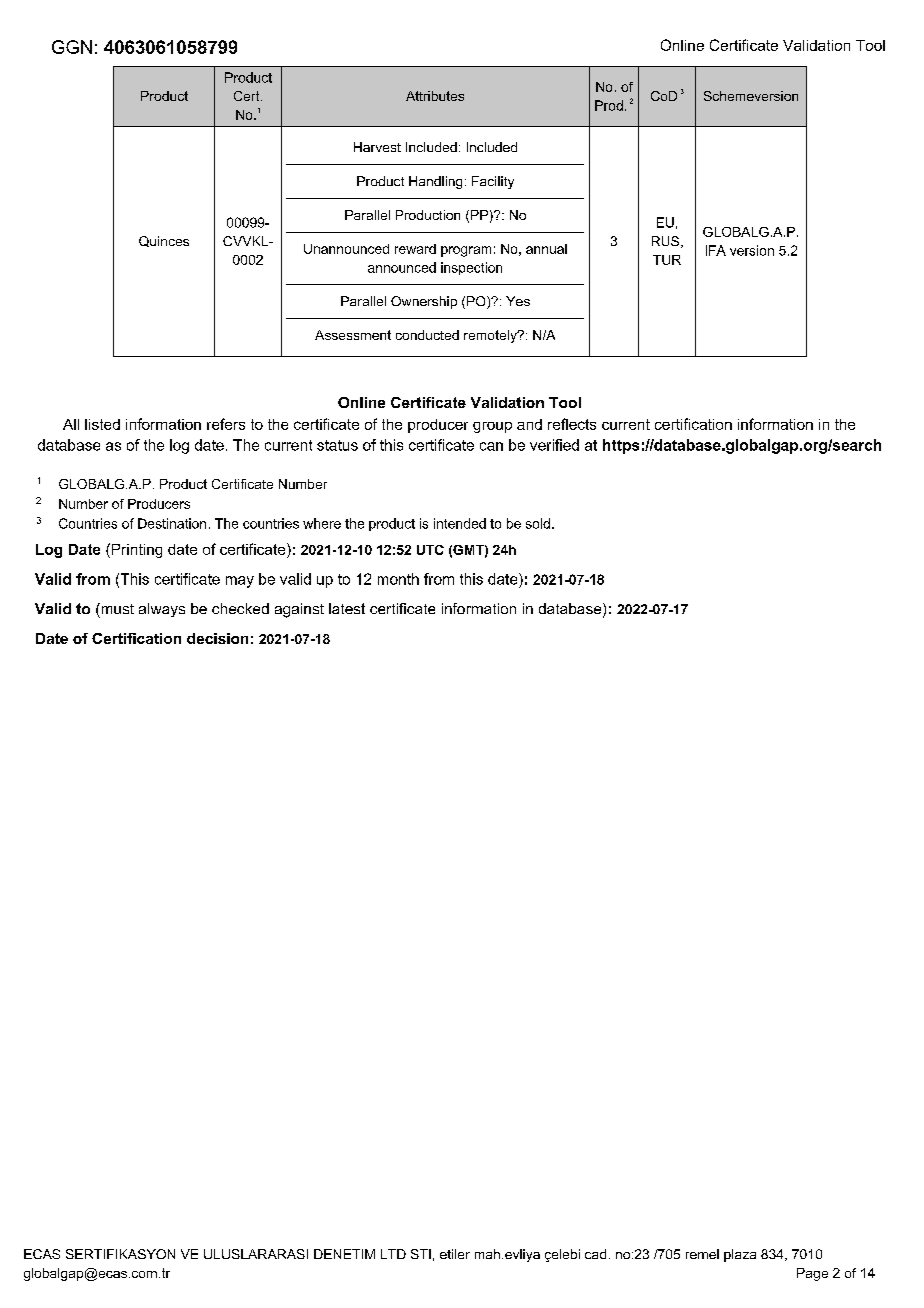 This image has width=924, height=1308. What do you see at coordinates (393, 1254) in the image?
I see `LTD` at bounding box center [393, 1254].
